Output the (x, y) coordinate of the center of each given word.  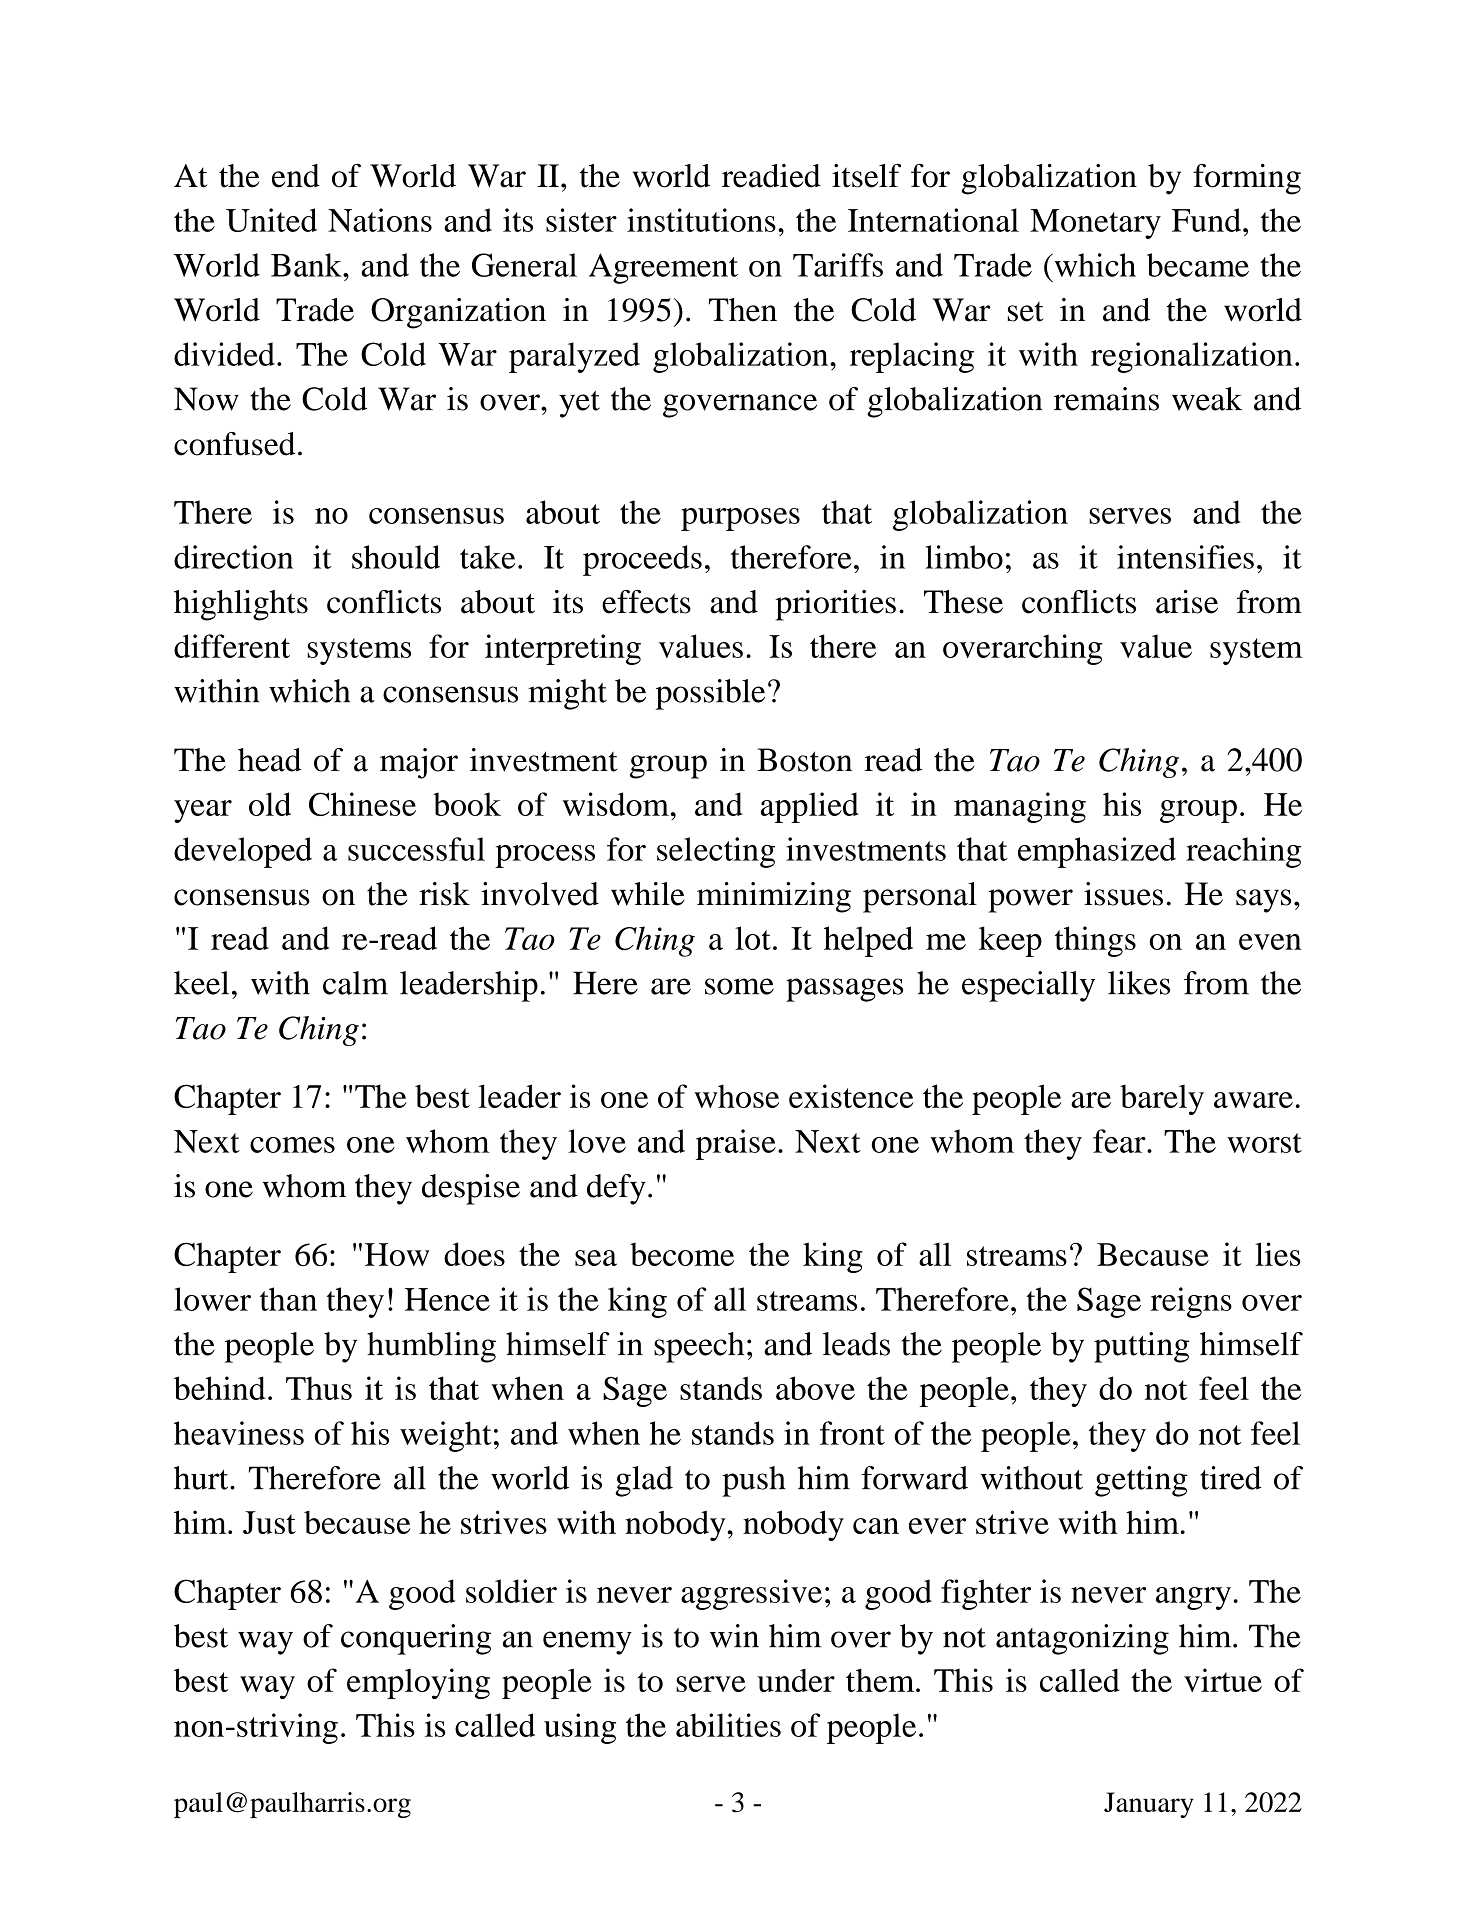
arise (1187, 602)
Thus (319, 1388)
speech (699, 1347)
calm (355, 983)
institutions (701, 220)
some (739, 986)
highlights (241, 605)
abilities (728, 1725)
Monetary (1095, 224)
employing (418, 1683)
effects (646, 602)
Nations (380, 220)
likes (1139, 983)
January (1149, 1805)
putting (1141, 1347)
